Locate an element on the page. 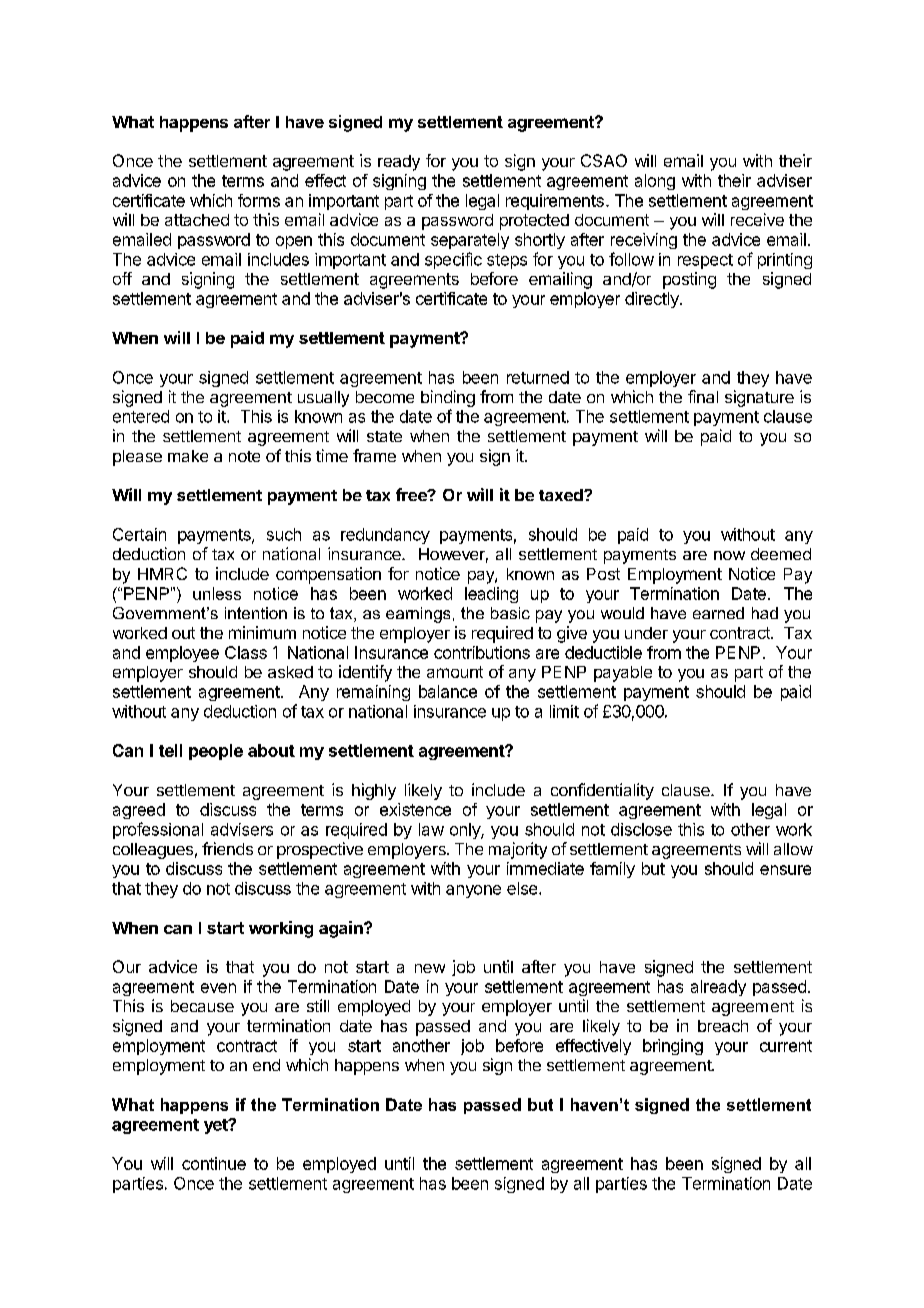  attached is located at coordinates (197, 220).
